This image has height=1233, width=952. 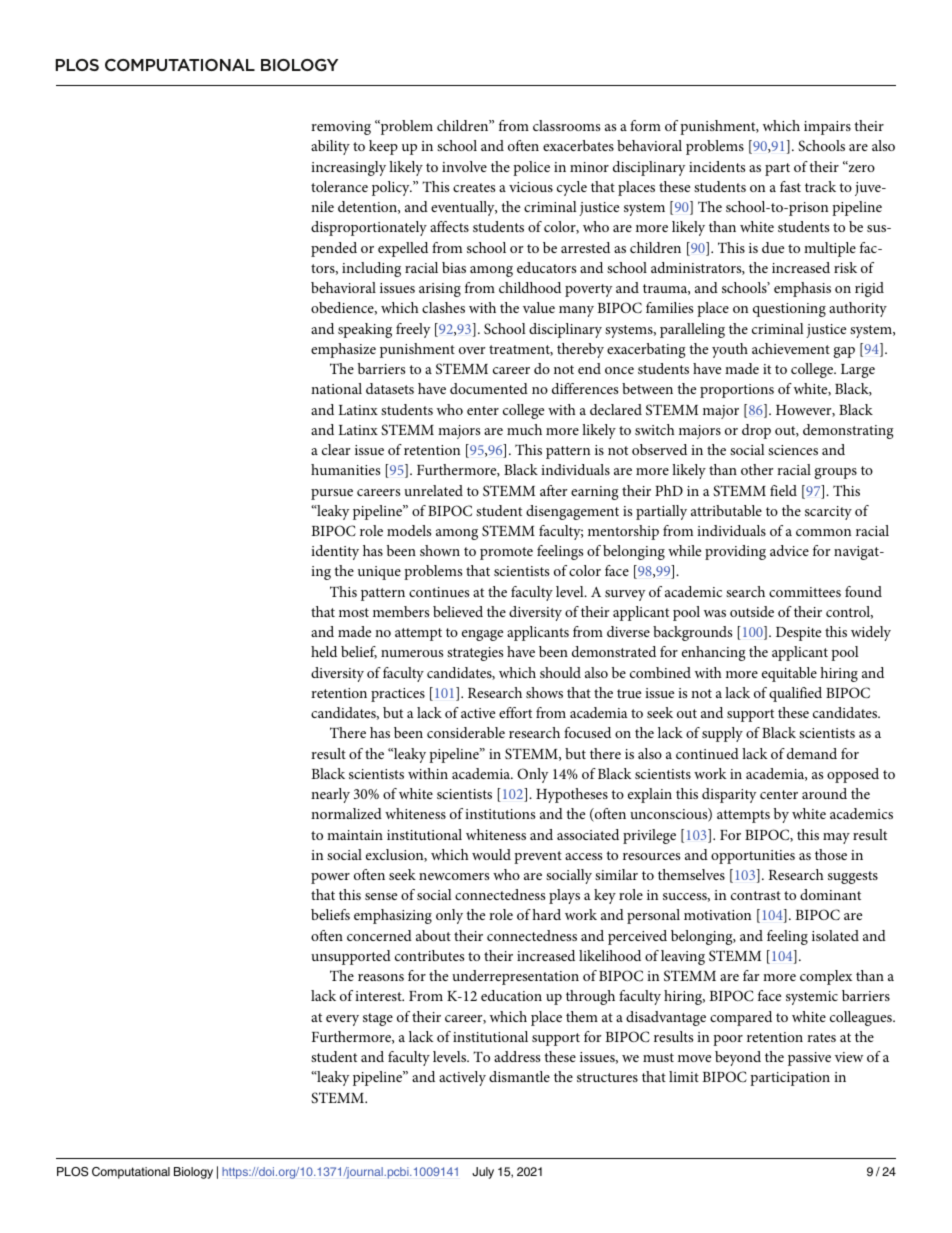 What do you see at coordinates (824, 793) in the image?
I see `around` at bounding box center [824, 793].
